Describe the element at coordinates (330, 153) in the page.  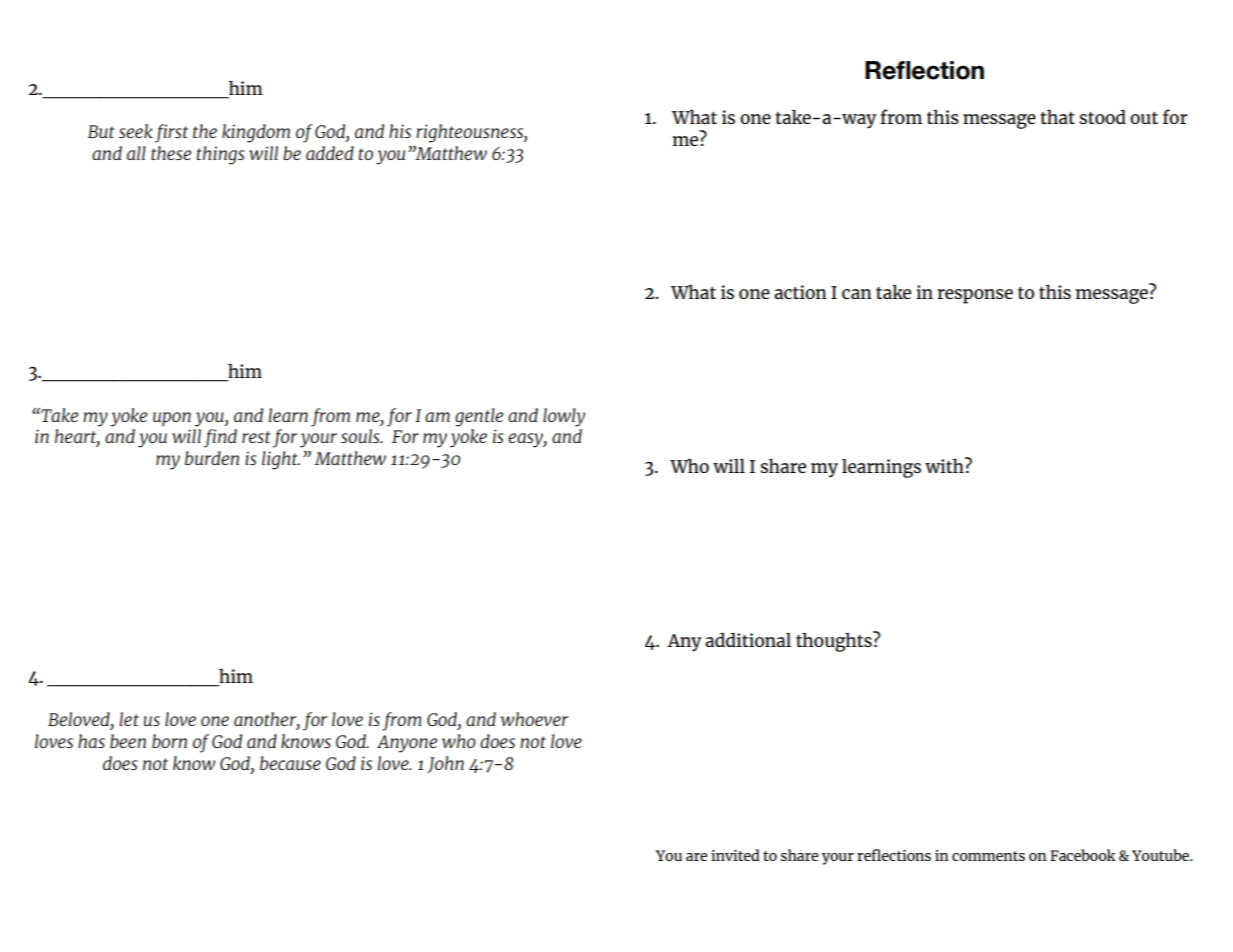
I see `added` at that location.
